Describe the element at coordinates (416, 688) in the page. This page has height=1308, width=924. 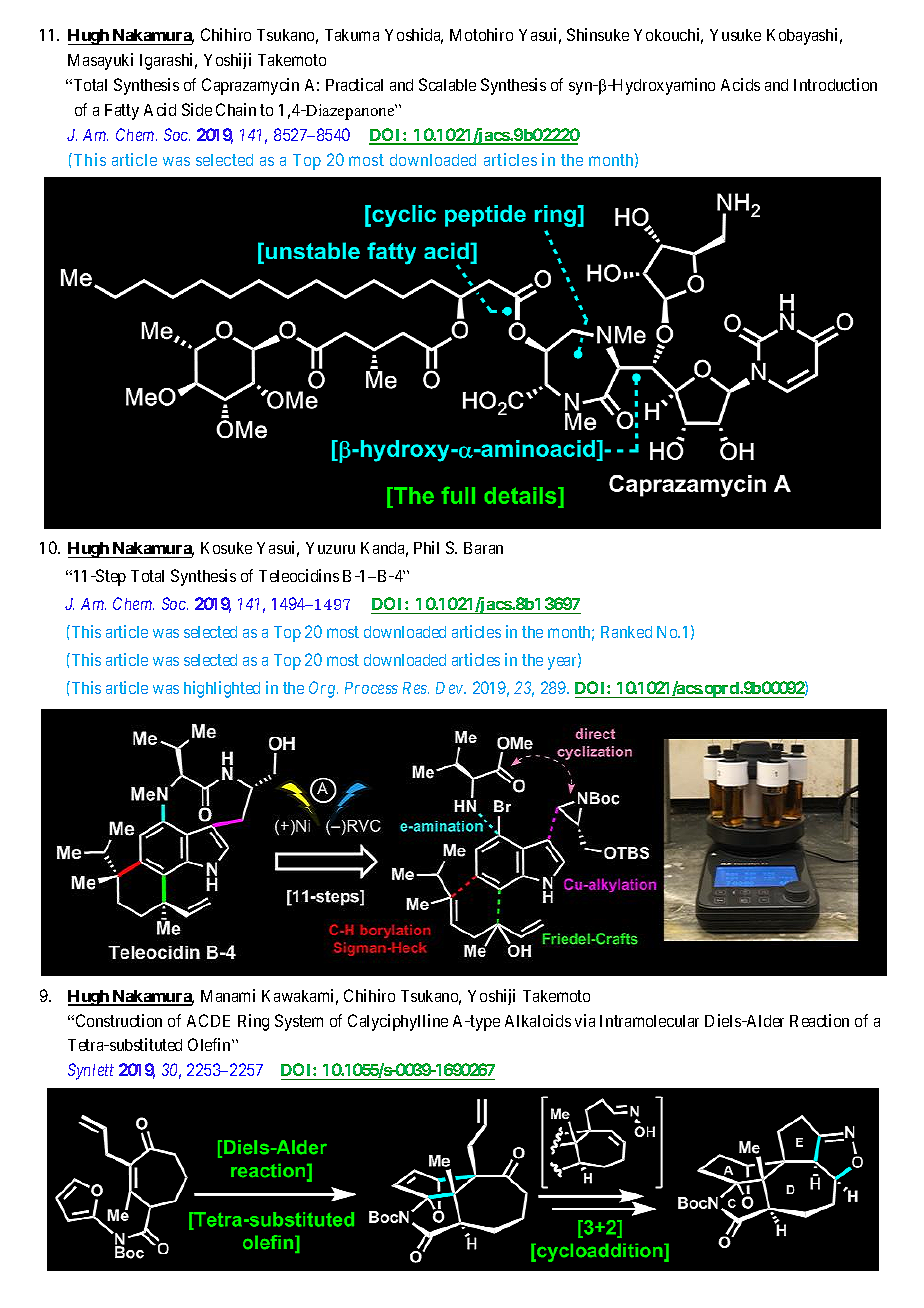
I see `Res` at that location.
